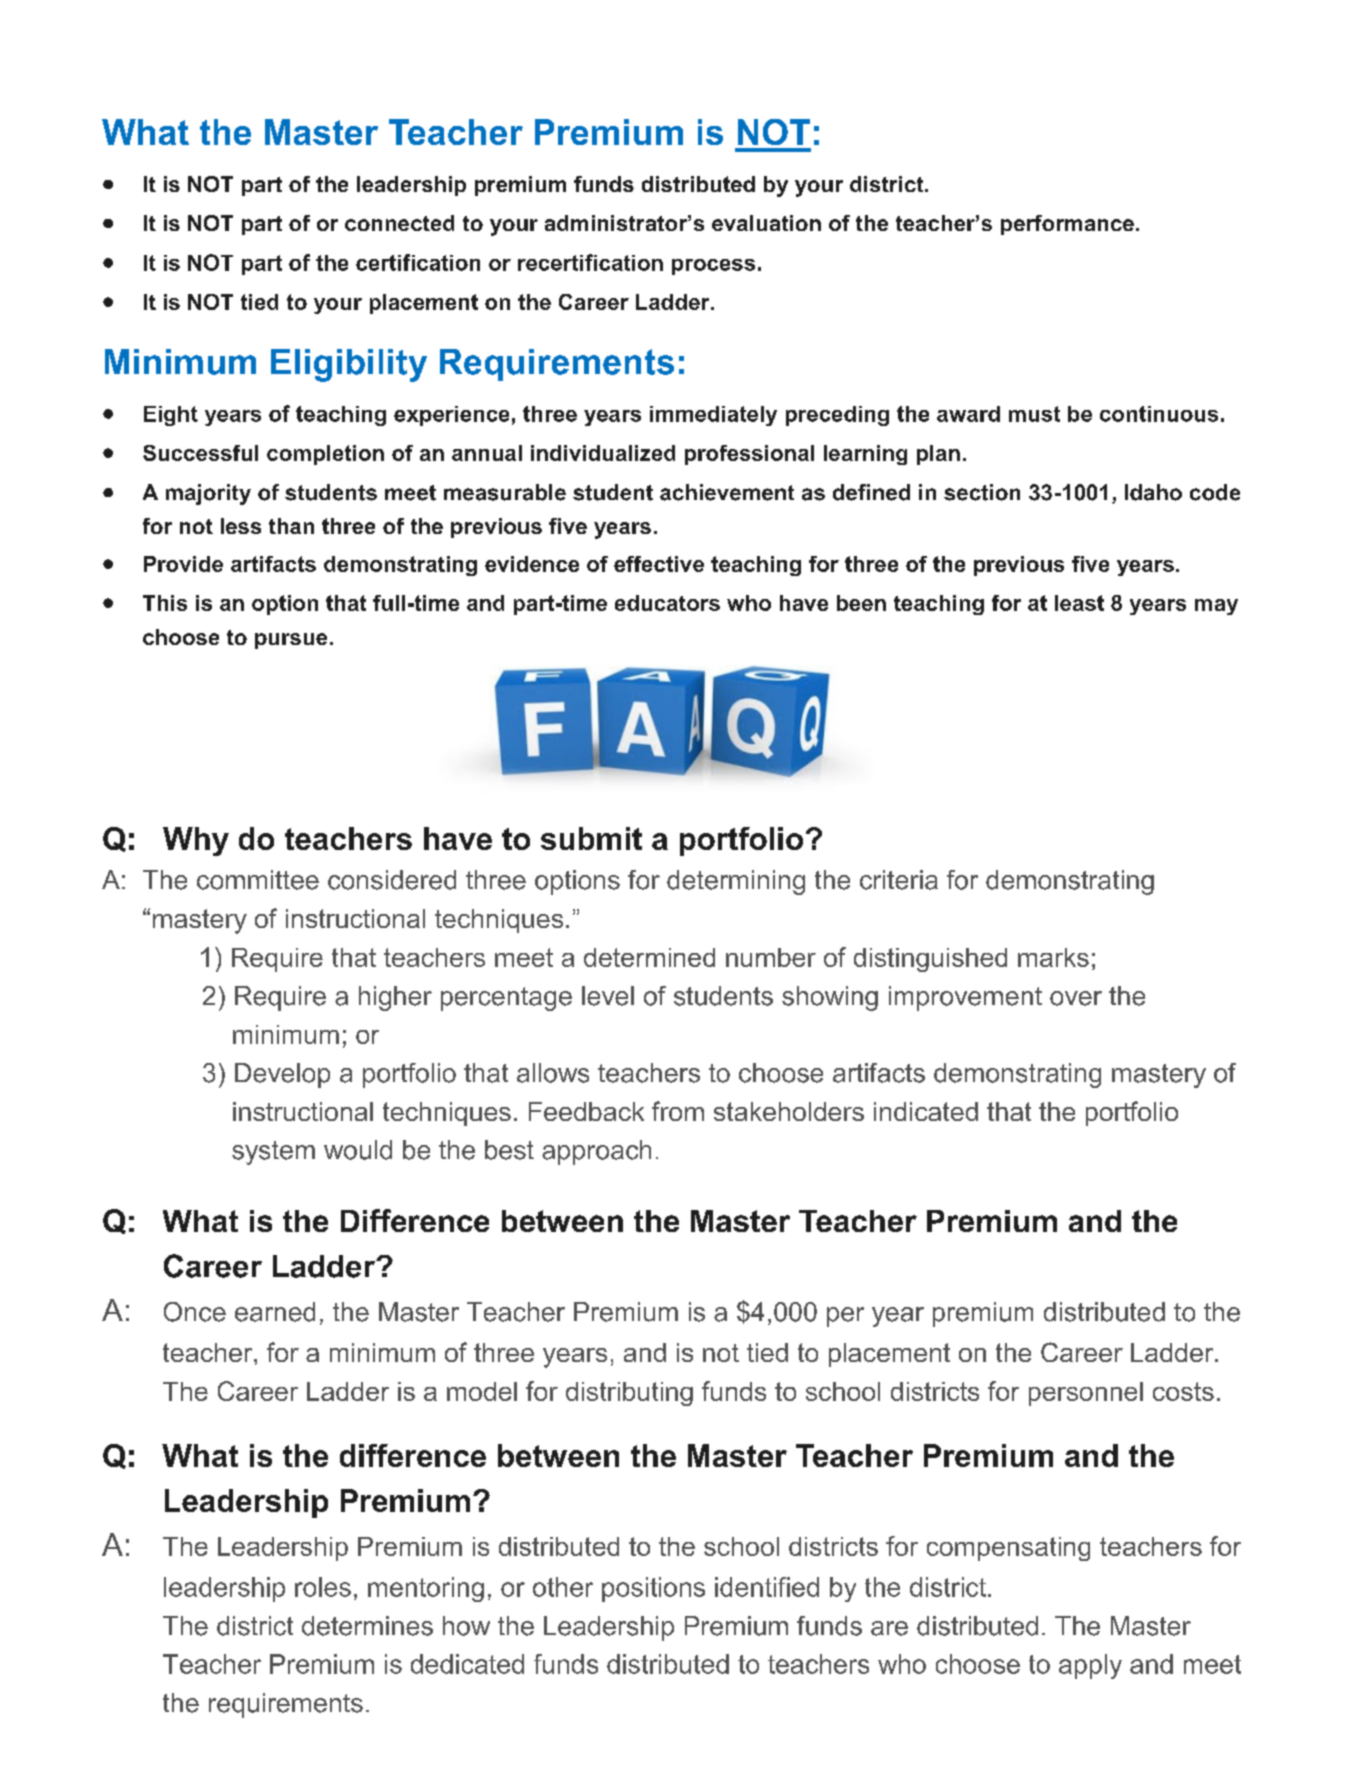 This screenshot has height=1771, width=1368. I want to click on process, so click(713, 267).
